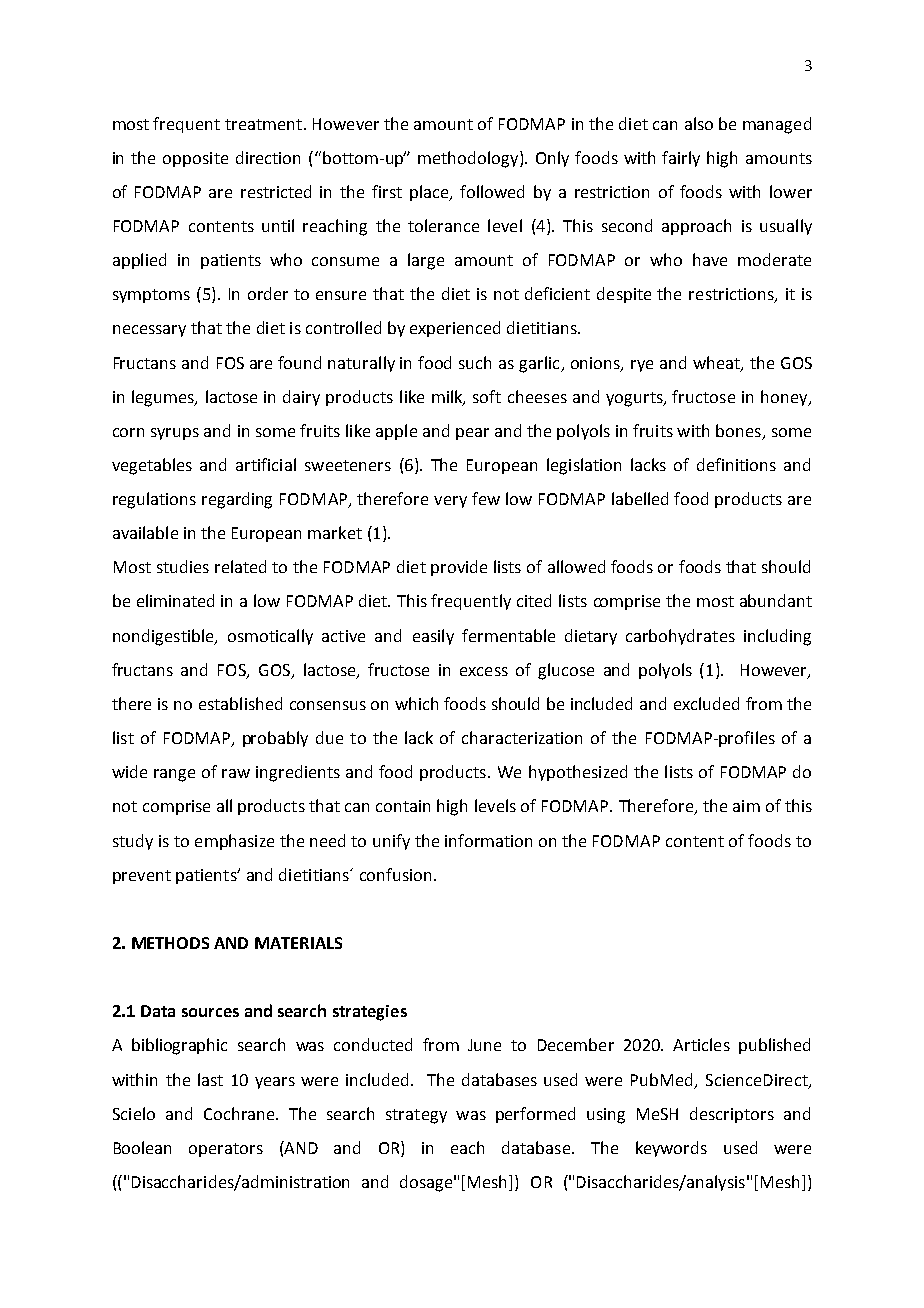 This page has width=924, height=1308. Describe the element at coordinates (195, 159) in the page. I see `opposite` at that location.
